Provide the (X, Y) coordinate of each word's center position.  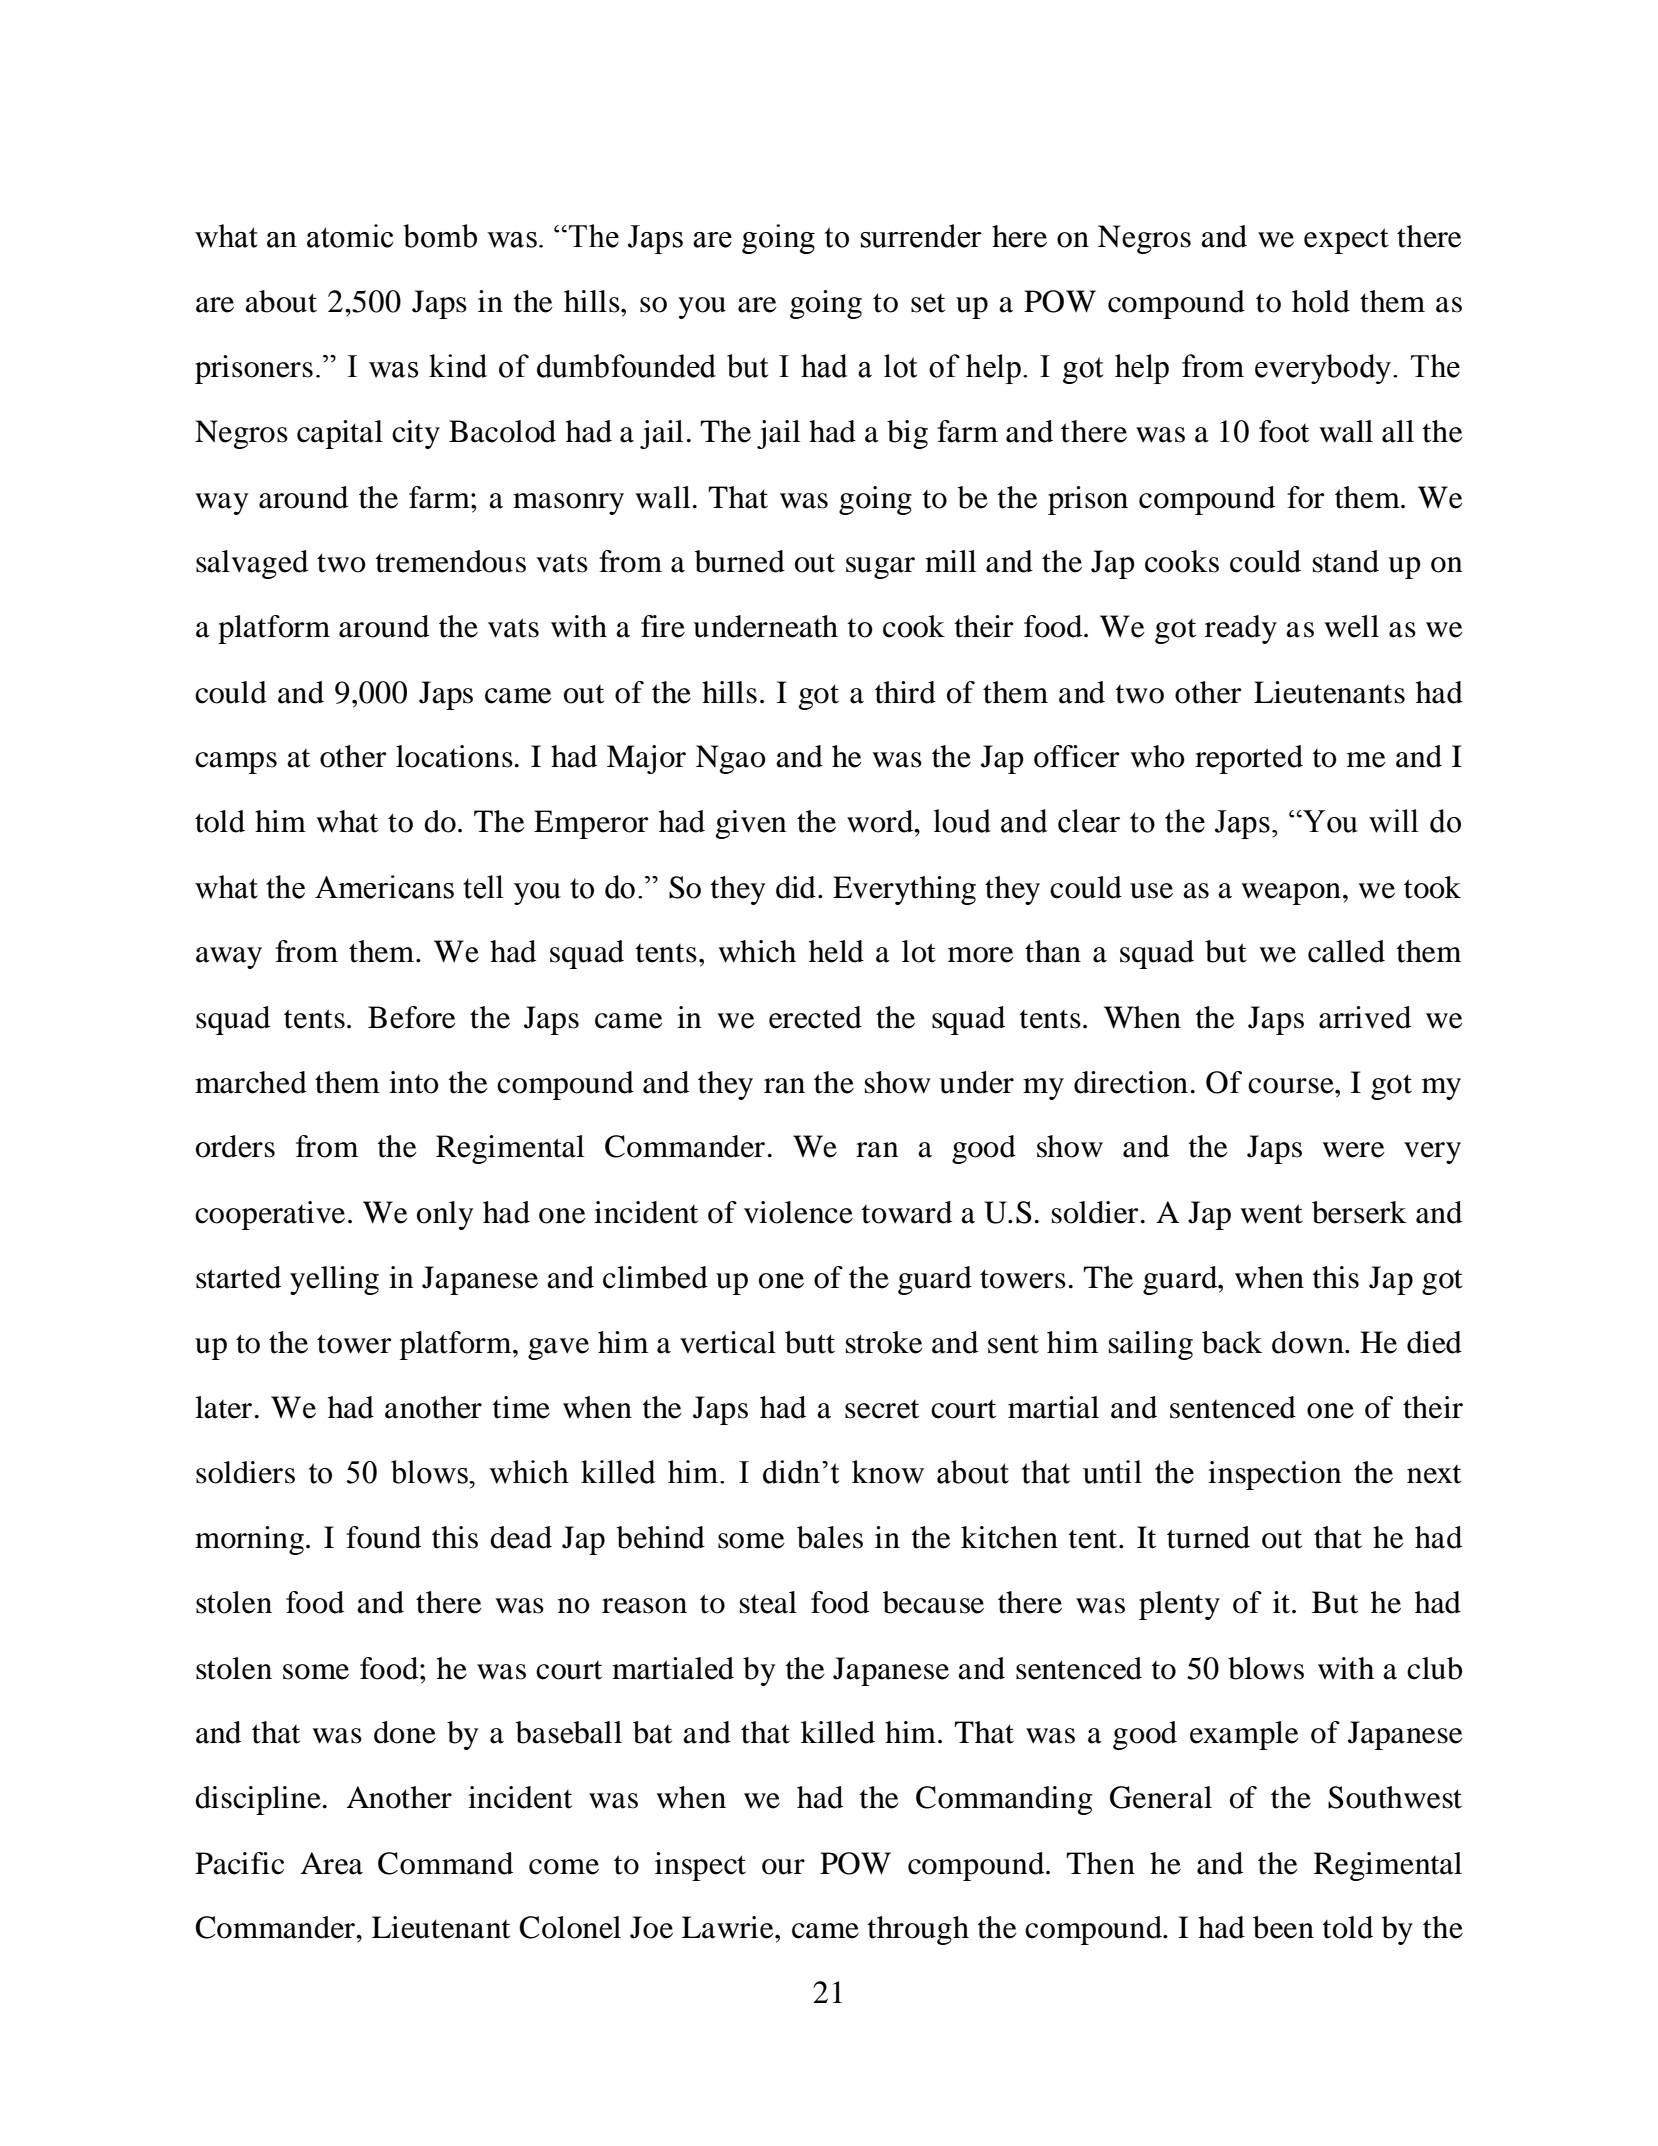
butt (810, 1342)
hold (1321, 301)
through (918, 1930)
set (928, 303)
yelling (334, 1280)
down (1309, 1342)
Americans (384, 887)
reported (1249, 759)
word (881, 821)
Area (332, 1863)
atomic (350, 236)
